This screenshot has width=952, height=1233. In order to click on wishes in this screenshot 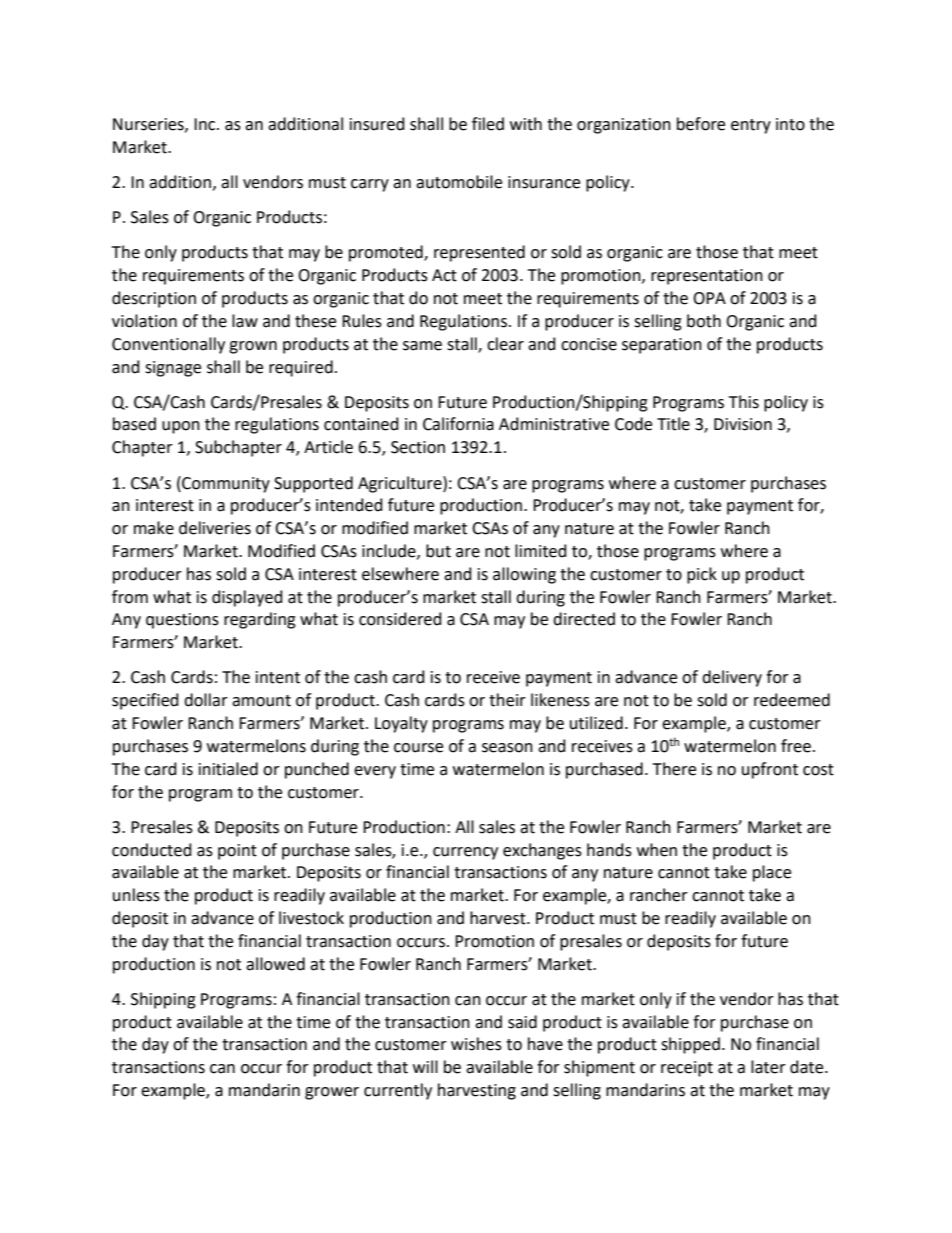, I will do `click(476, 1044)`.
